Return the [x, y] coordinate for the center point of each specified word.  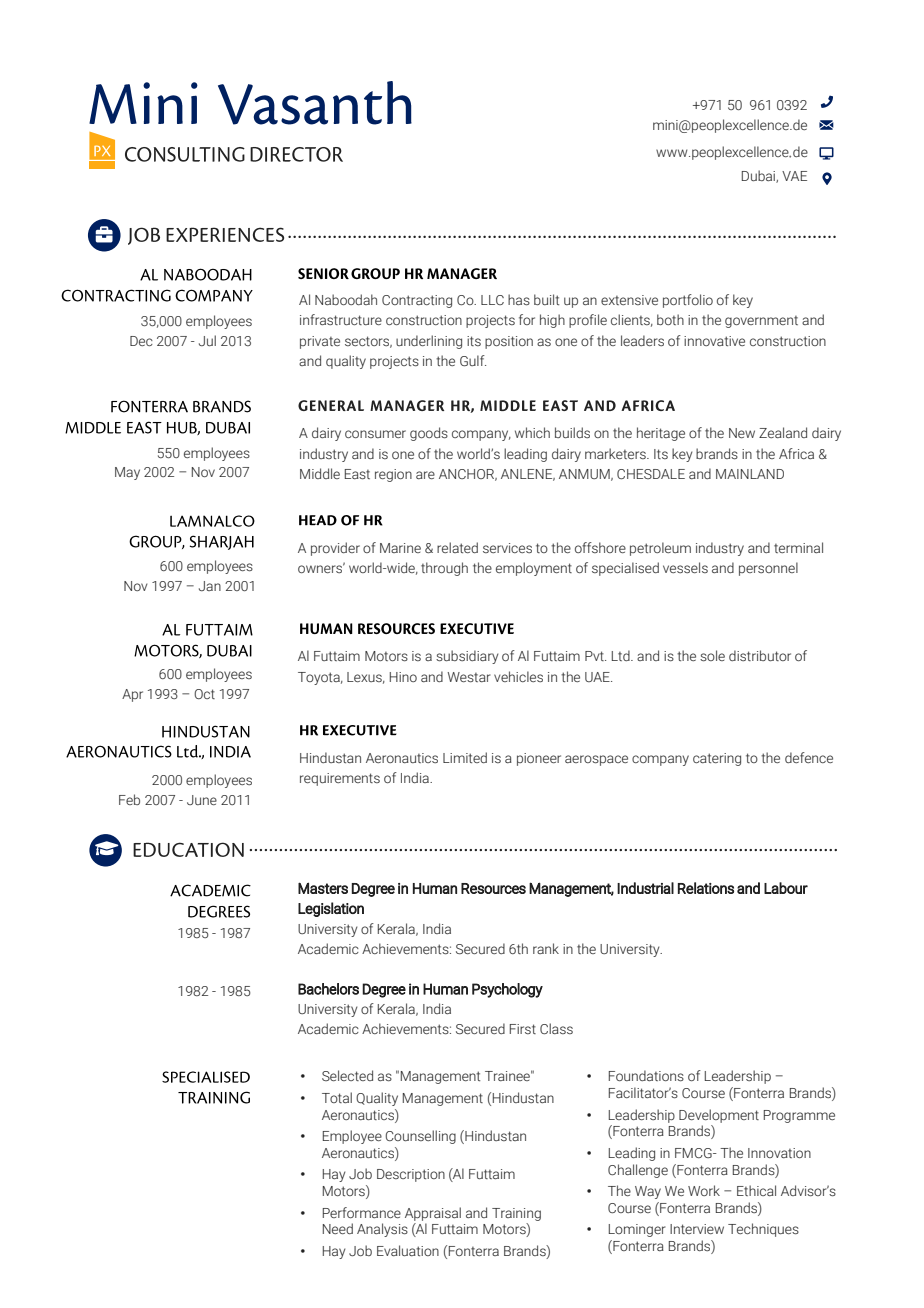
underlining [429, 342]
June [202, 800]
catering [717, 759]
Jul [207, 340]
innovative [714, 341]
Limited [465, 757]
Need [338, 1228]
